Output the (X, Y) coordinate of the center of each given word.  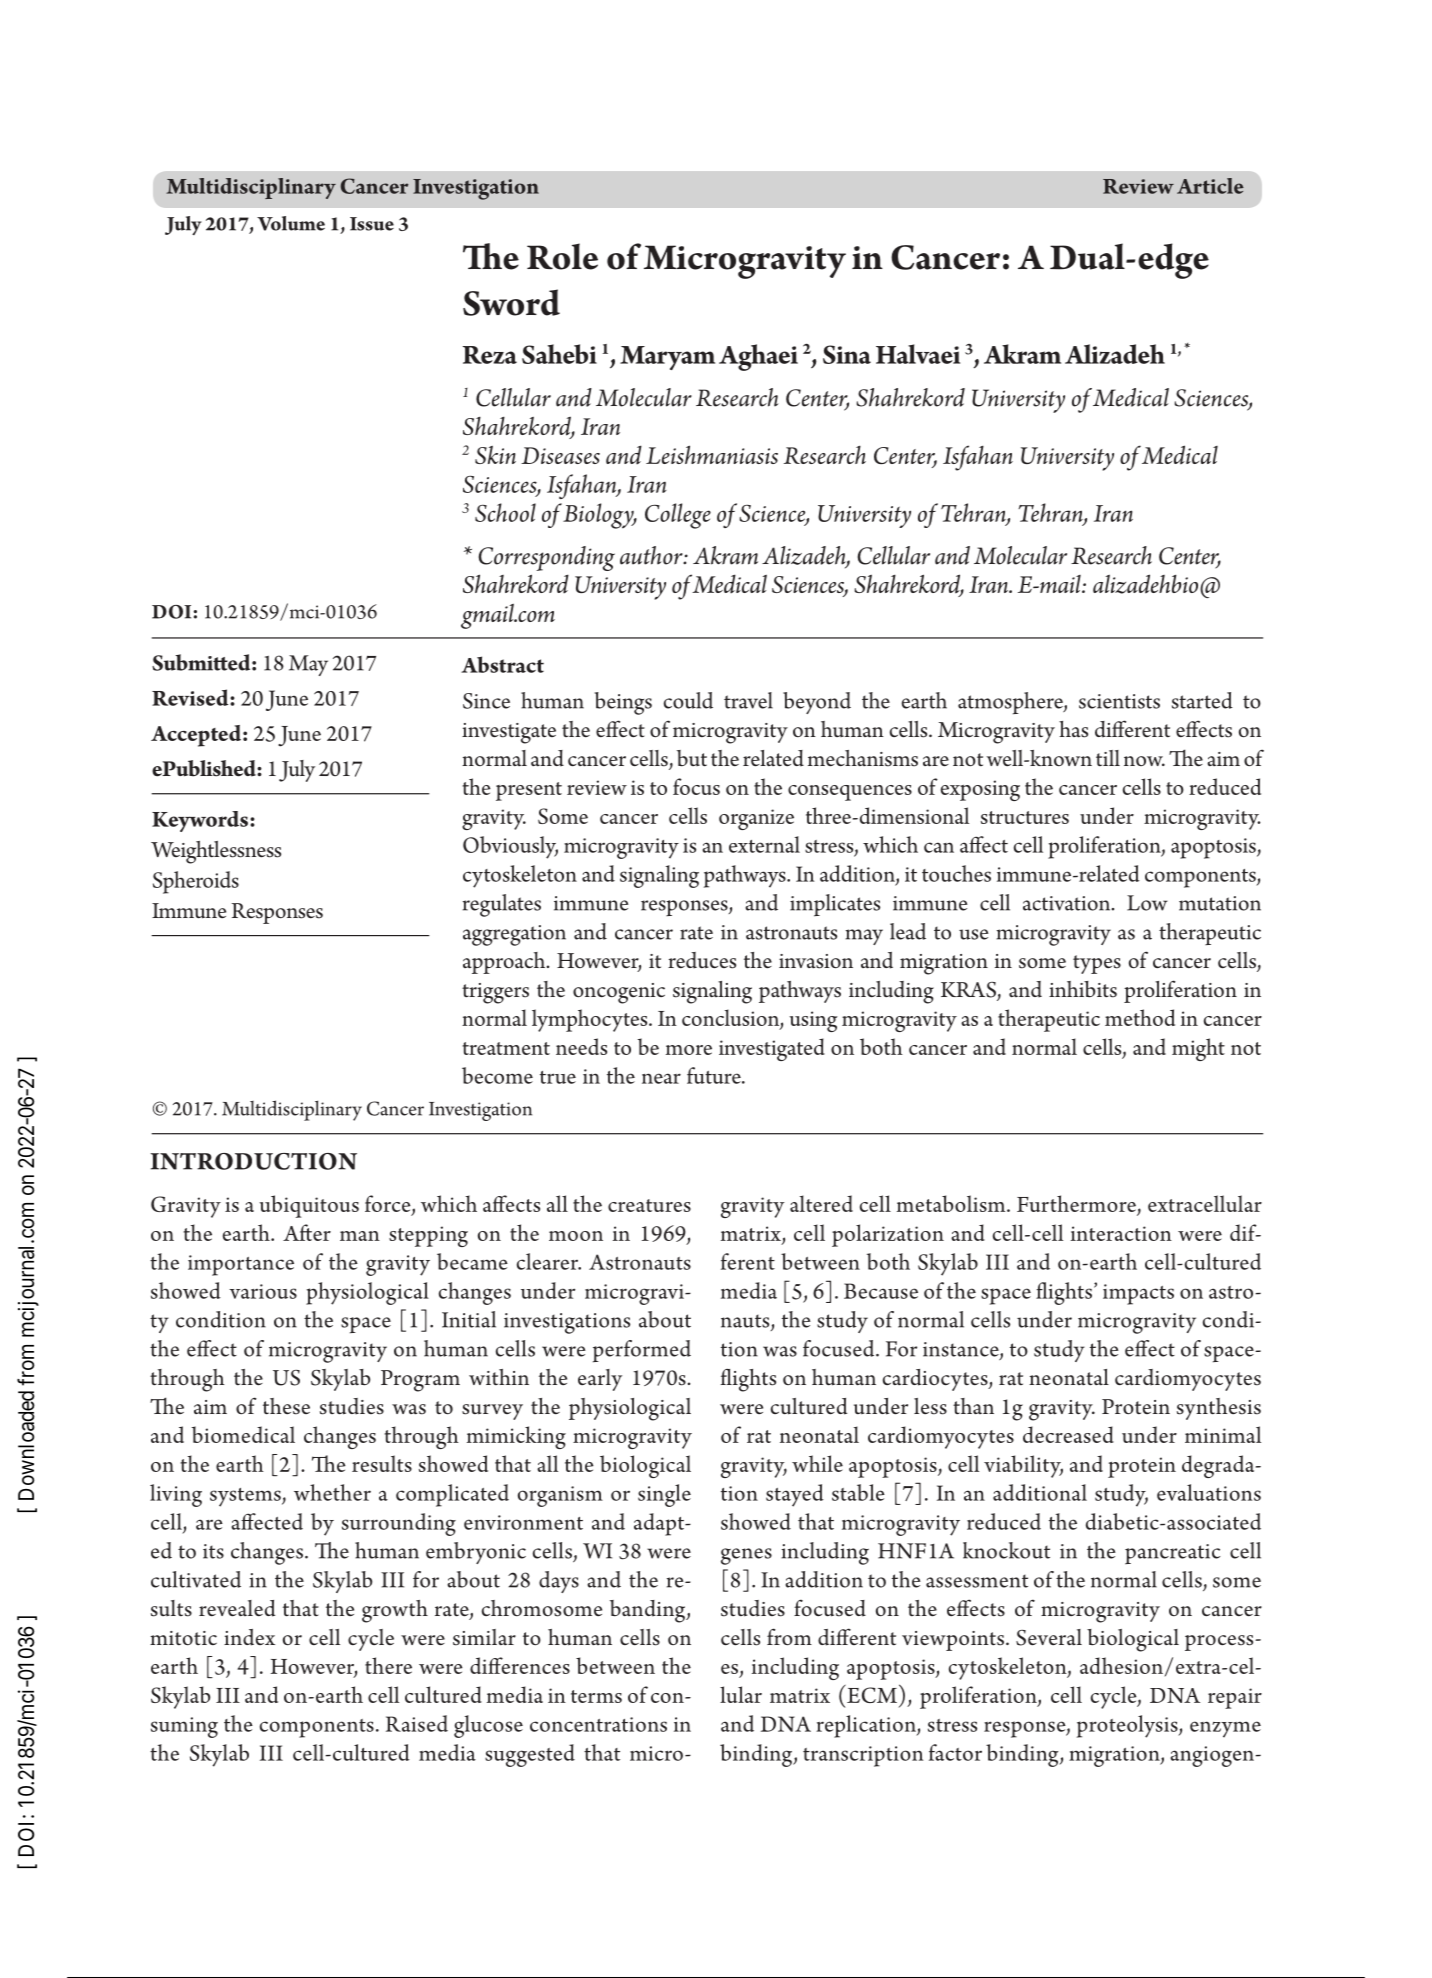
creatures (649, 1205)
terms (596, 1696)
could (688, 700)
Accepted (196, 736)
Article (1210, 186)
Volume (291, 223)
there (388, 1665)
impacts (1138, 1294)
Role (562, 256)
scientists (1119, 701)
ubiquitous (309, 1206)
